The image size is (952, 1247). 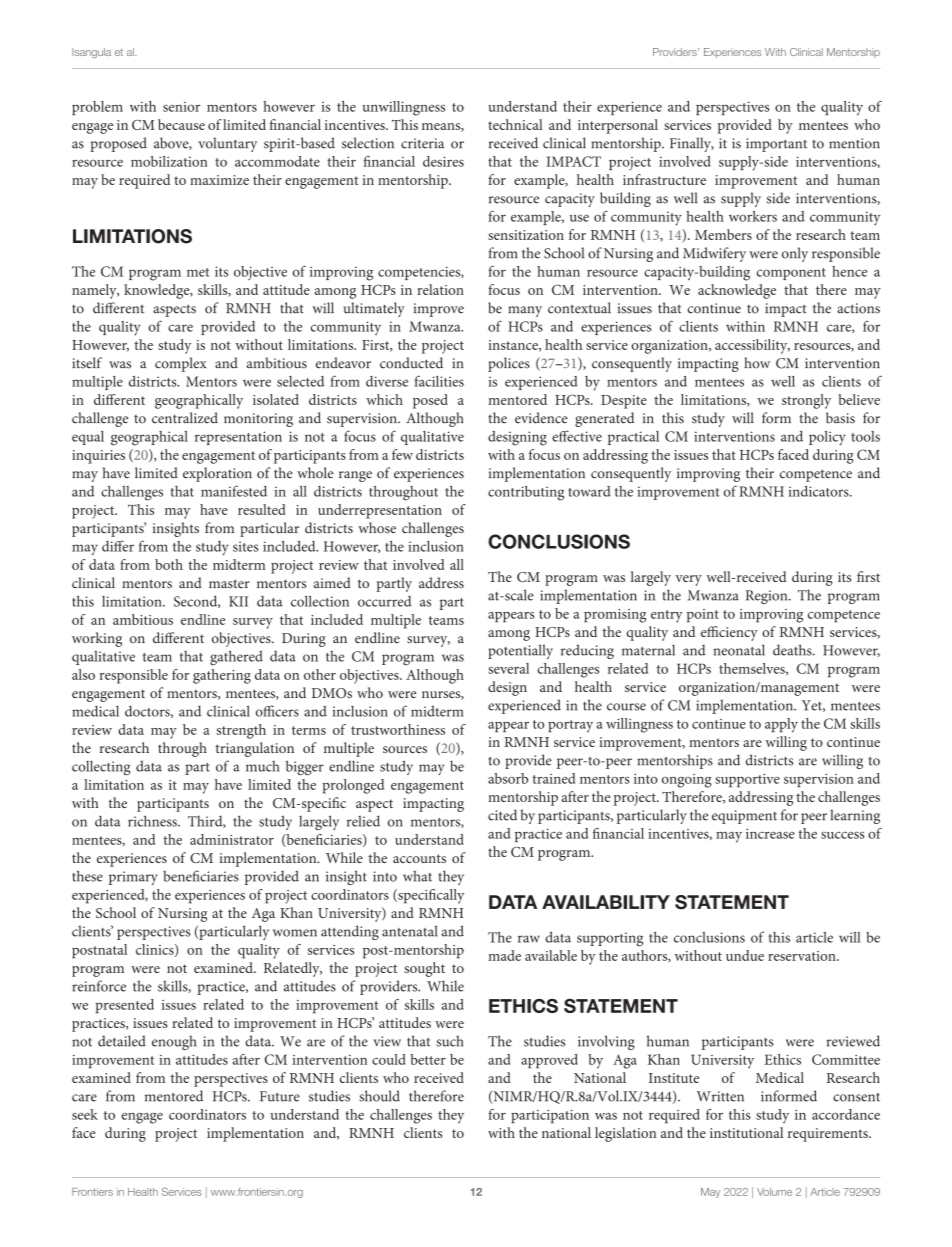 I want to click on strongly, so click(x=806, y=401).
